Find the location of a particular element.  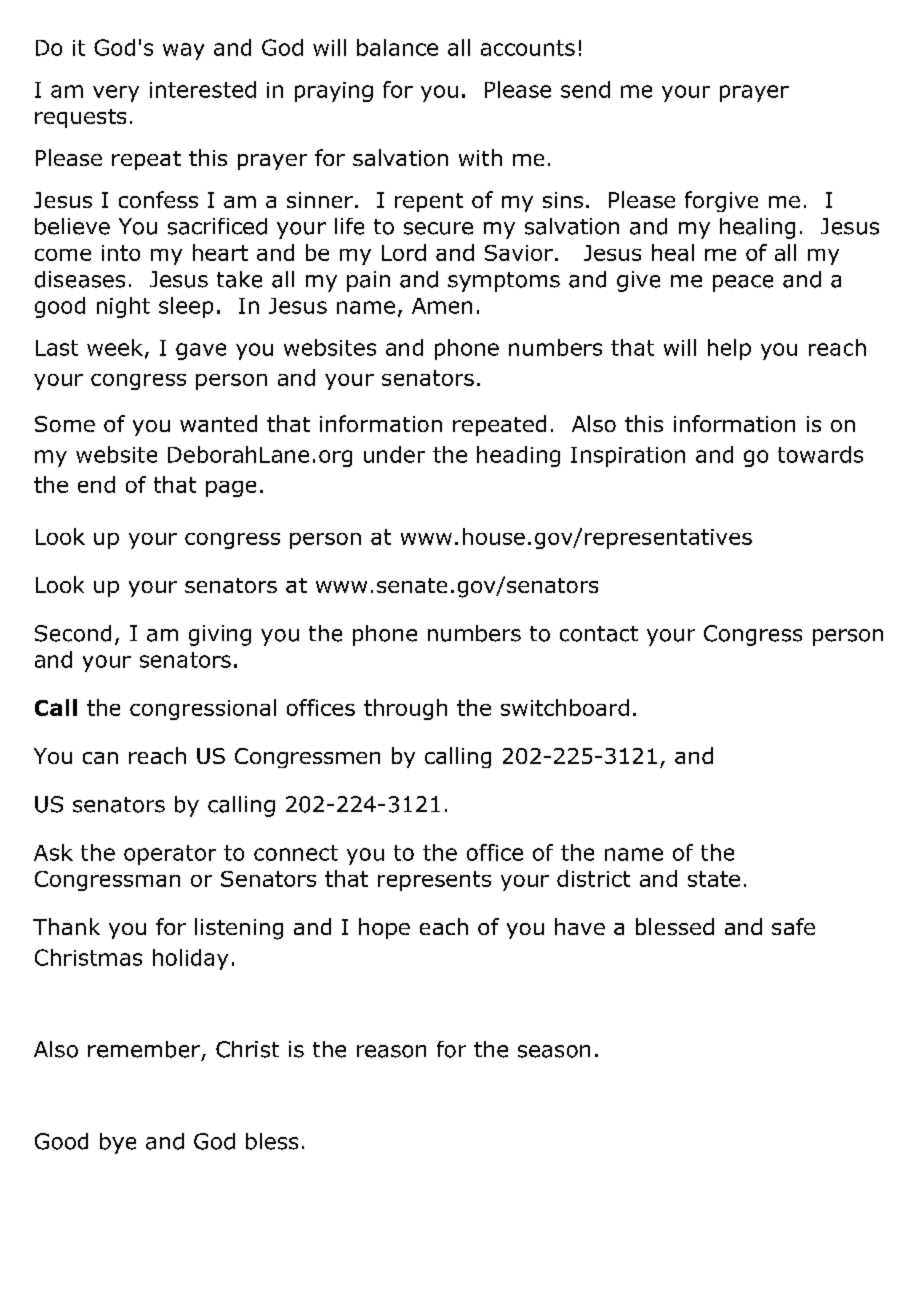

balance is located at coordinates (397, 47).
